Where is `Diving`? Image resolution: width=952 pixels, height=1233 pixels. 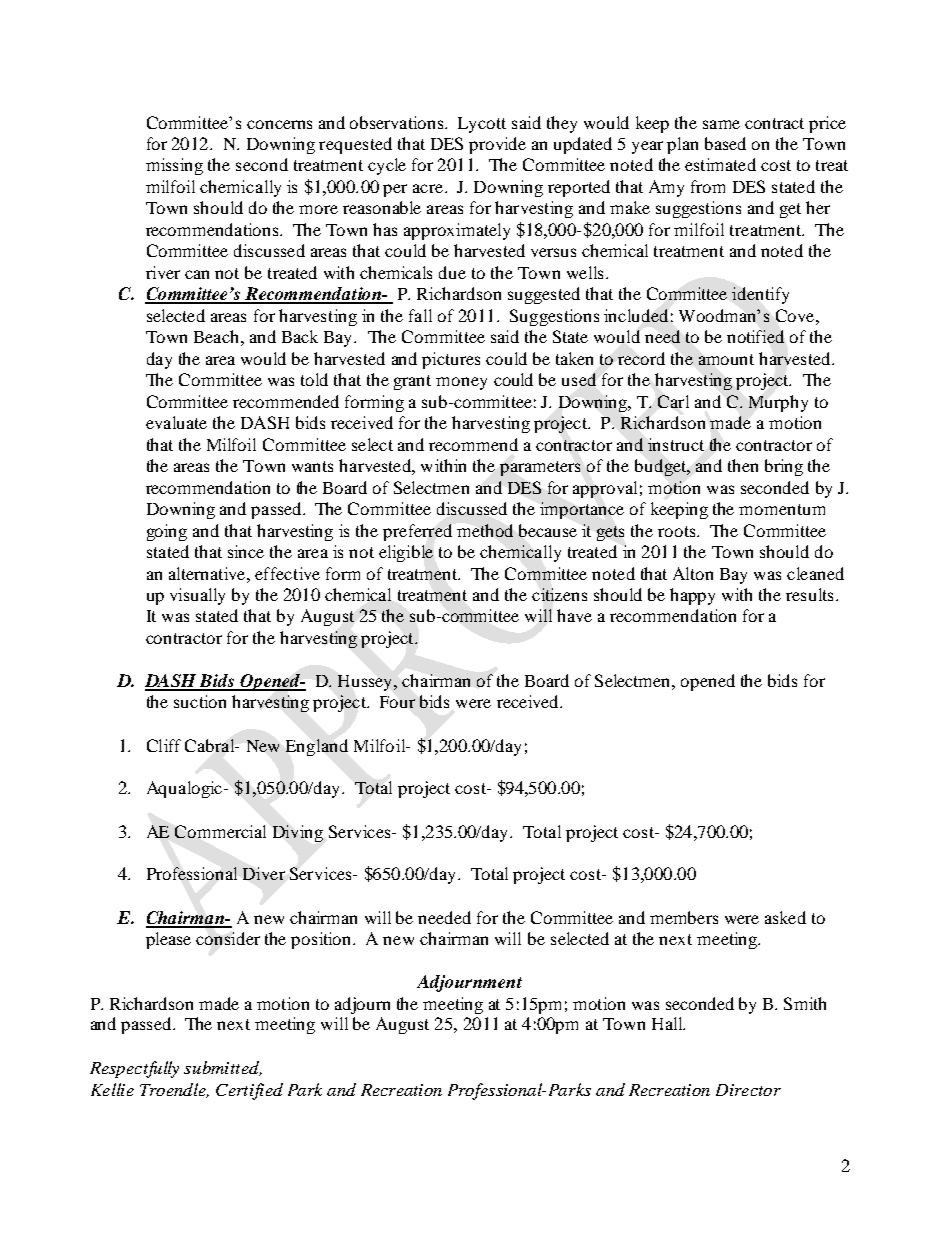
Diving is located at coordinates (298, 833).
